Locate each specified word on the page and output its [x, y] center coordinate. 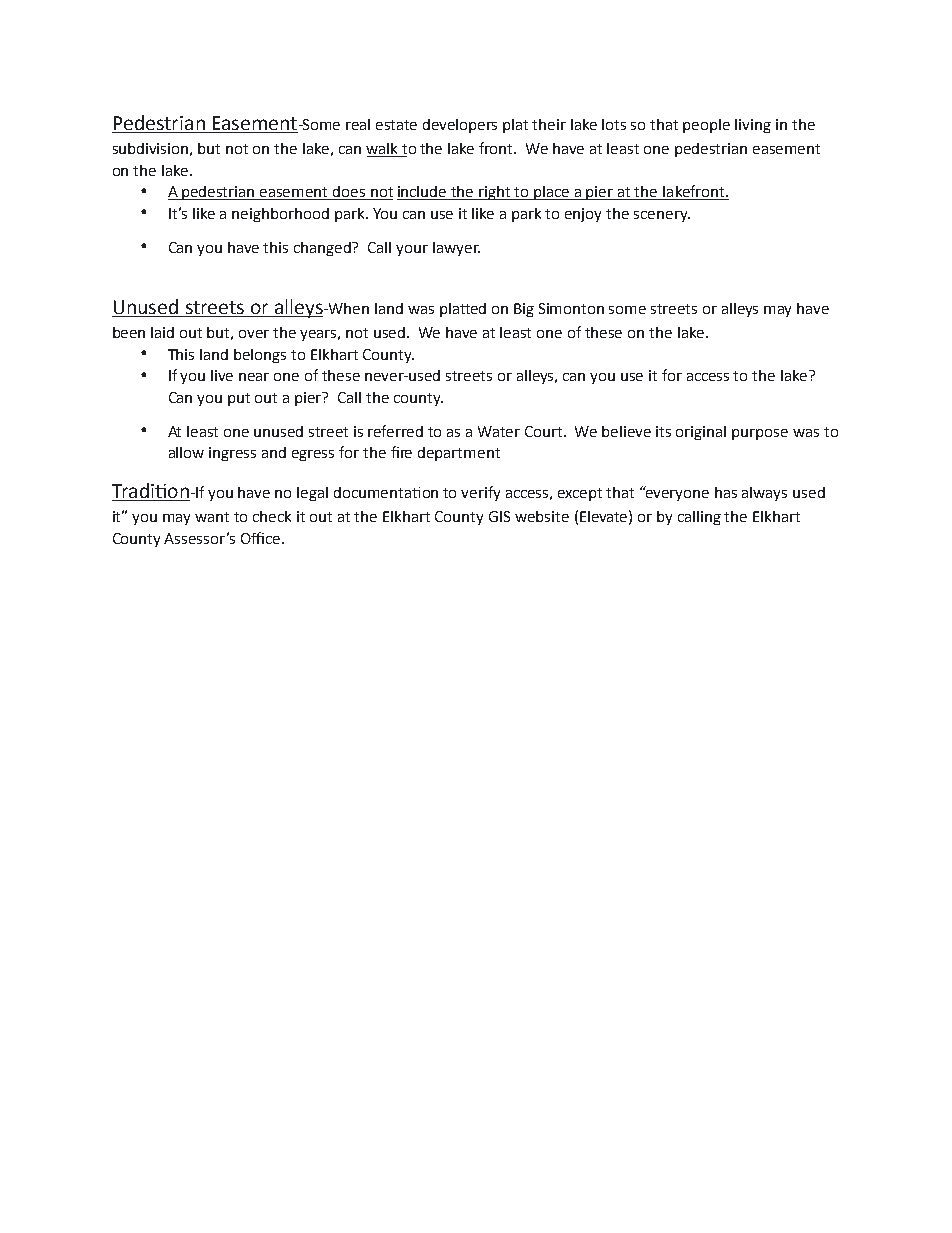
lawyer [456, 249]
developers [460, 126]
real [358, 124]
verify [480, 493]
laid [162, 332]
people [706, 126]
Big [524, 310]
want [212, 517]
